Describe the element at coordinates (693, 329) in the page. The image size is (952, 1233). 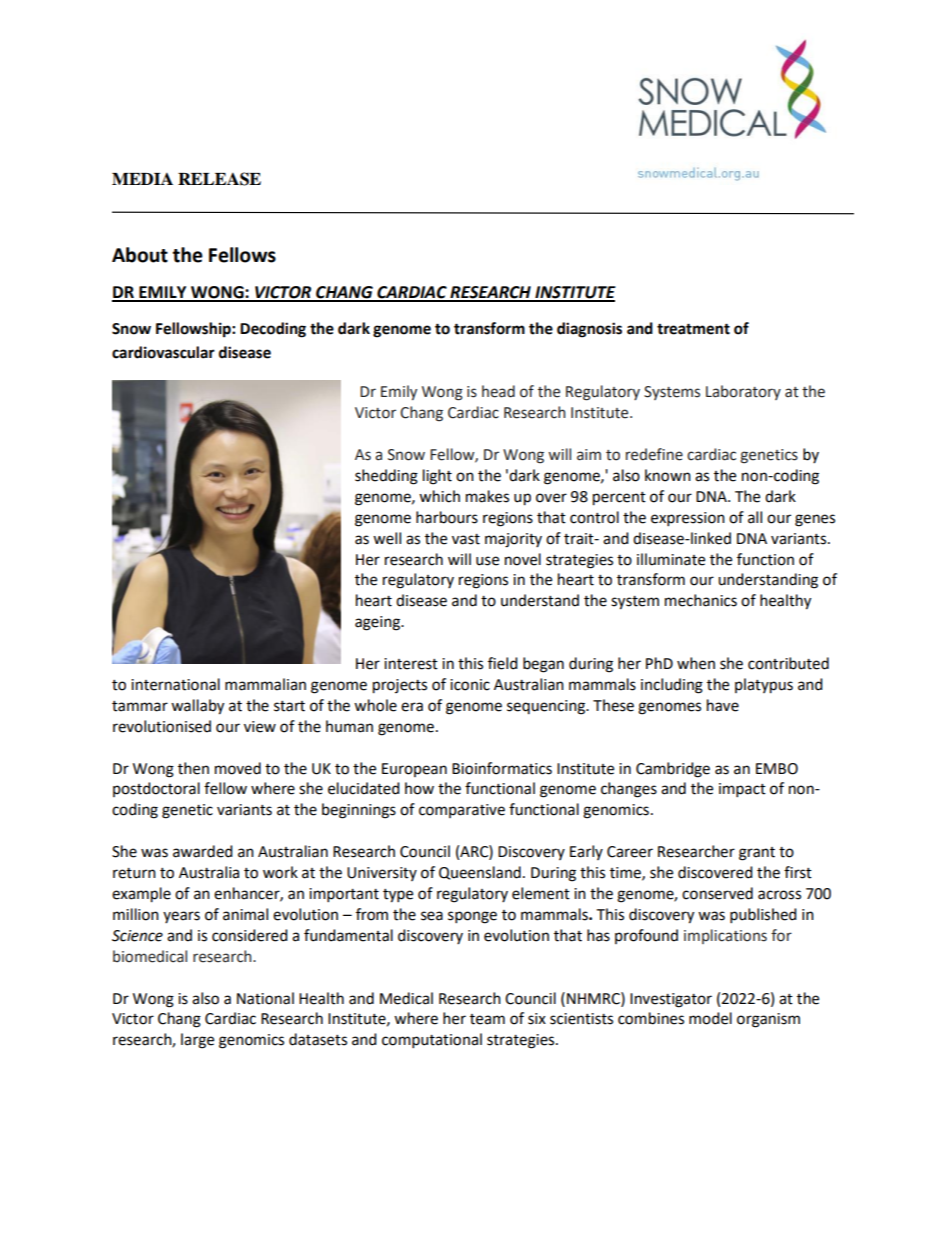
I see `treatment` at that location.
